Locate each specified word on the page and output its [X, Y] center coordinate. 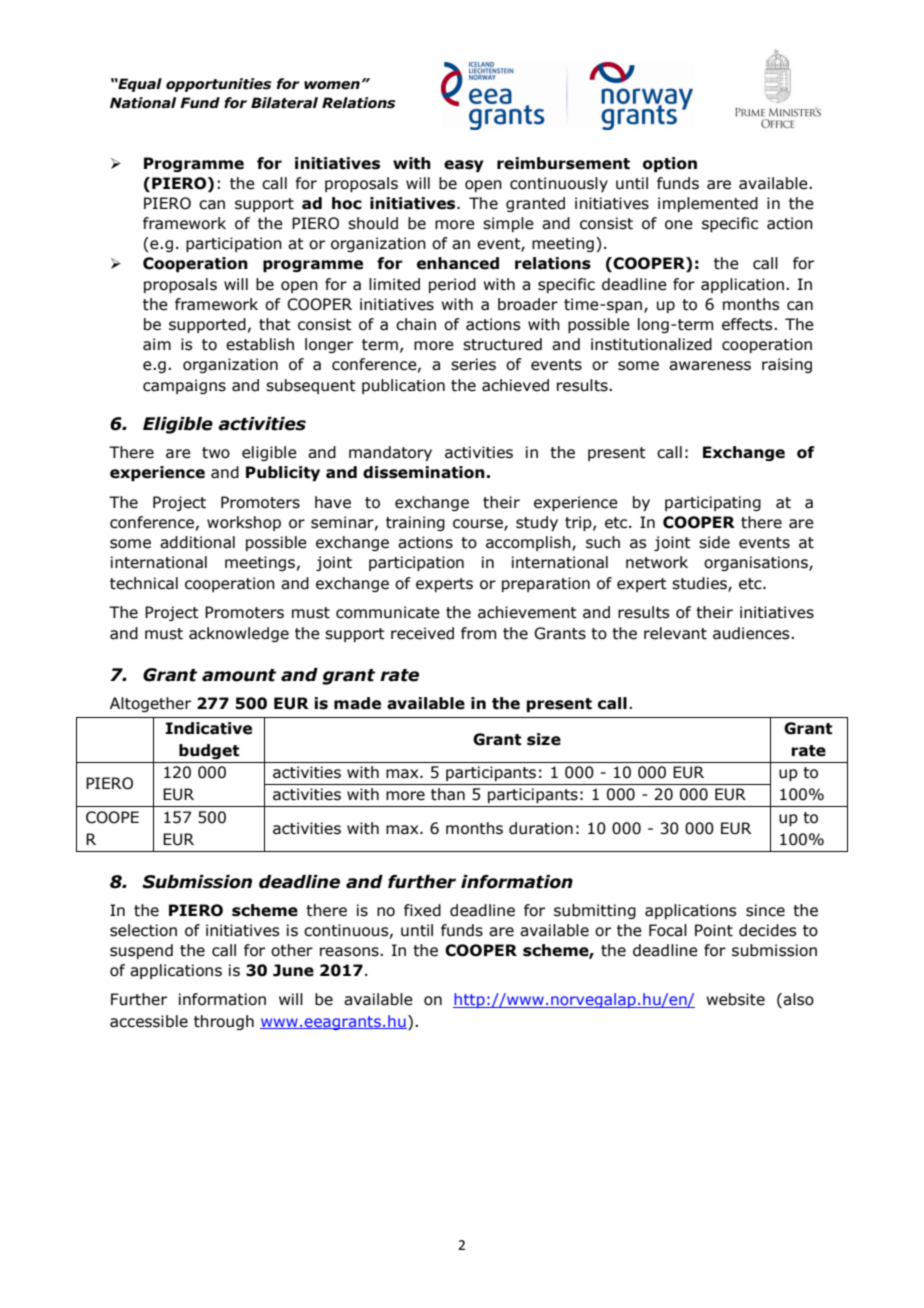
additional [197, 542]
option [670, 164]
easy [464, 166]
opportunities [218, 85]
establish [260, 344]
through [224, 1022]
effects [748, 324]
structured [502, 344]
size [544, 739]
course [479, 525]
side [714, 542]
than [448, 794]
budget [209, 751]
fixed [422, 910]
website [735, 999]
